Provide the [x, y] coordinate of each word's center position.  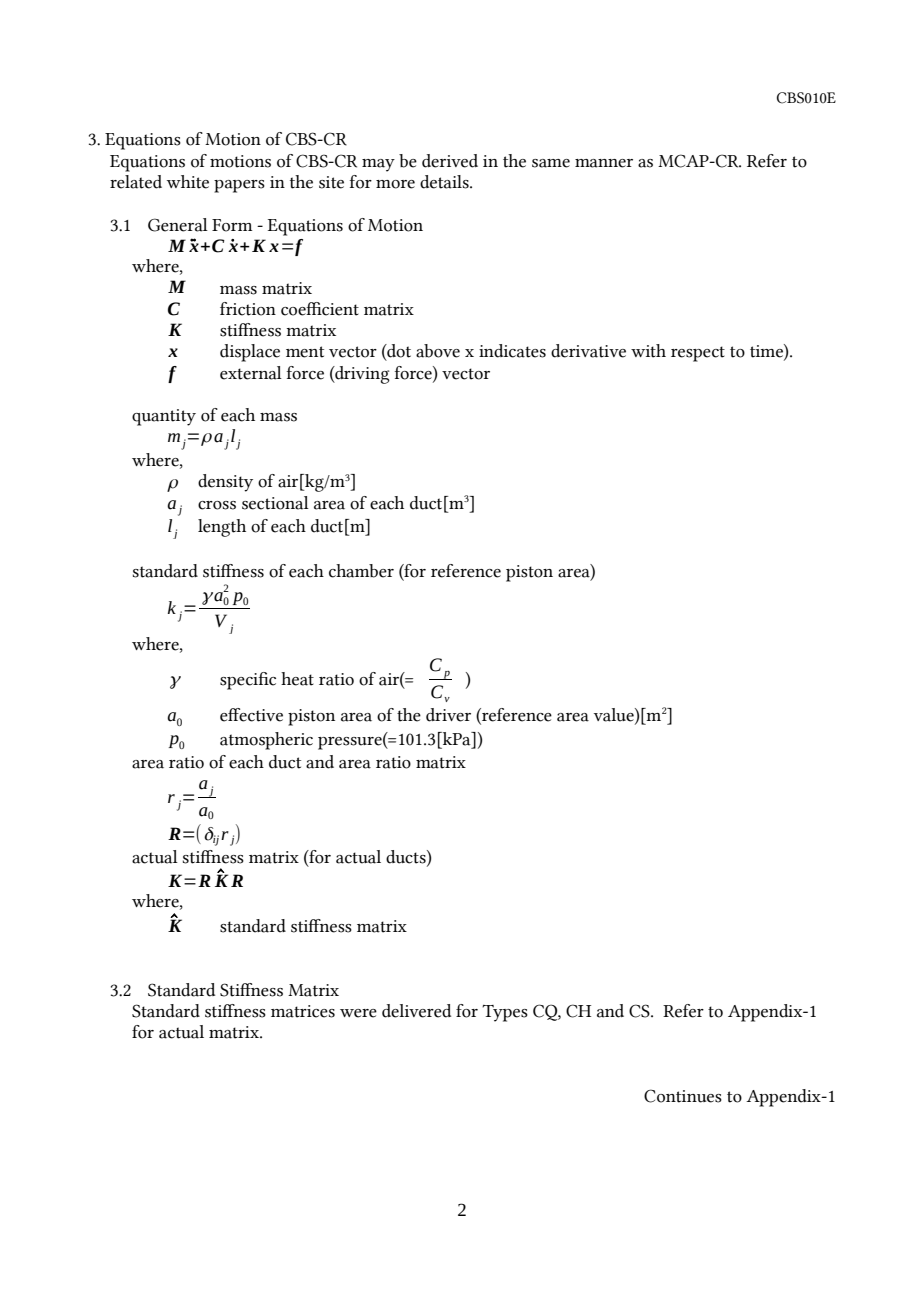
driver [448, 715]
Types [505, 1013]
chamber [361, 571]
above [438, 351]
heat [297, 679]
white [188, 182]
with [648, 351]
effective [251, 715]
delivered [416, 1011]
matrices [303, 1011]
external [251, 373]
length [222, 528]
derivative [588, 351]
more [395, 184]
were [358, 1013]
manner [604, 163]
